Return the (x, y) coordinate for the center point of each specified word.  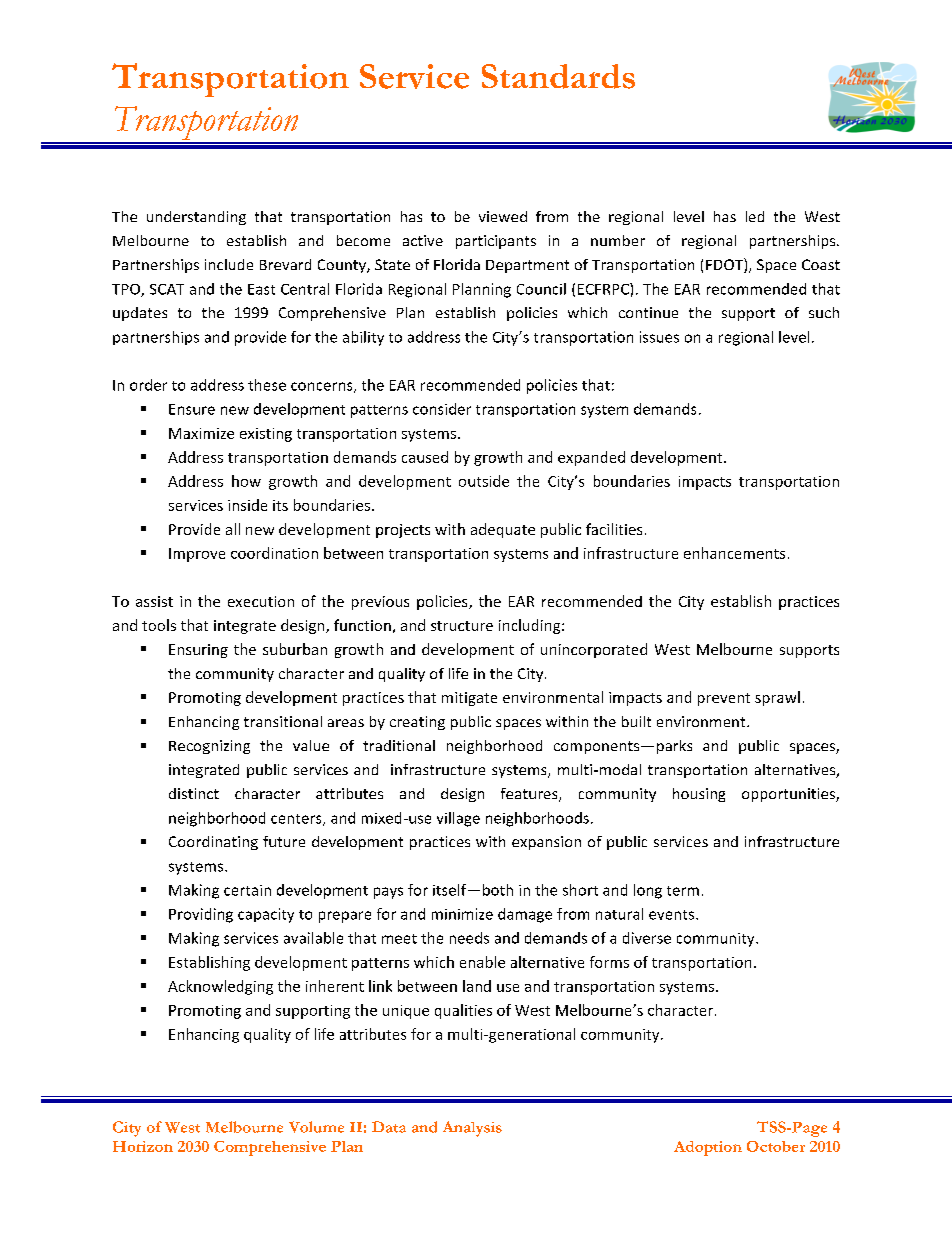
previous (380, 603)
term (683, 891)
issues (659, 337)
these (267, 385)
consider (442, 409)
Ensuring (198, 651)
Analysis (472, 1129)
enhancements (734, 553)
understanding (196, 218)
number (618, 240)
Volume (316, 1127)
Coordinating (213, 843)
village (458, 819)
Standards (558, 76)
